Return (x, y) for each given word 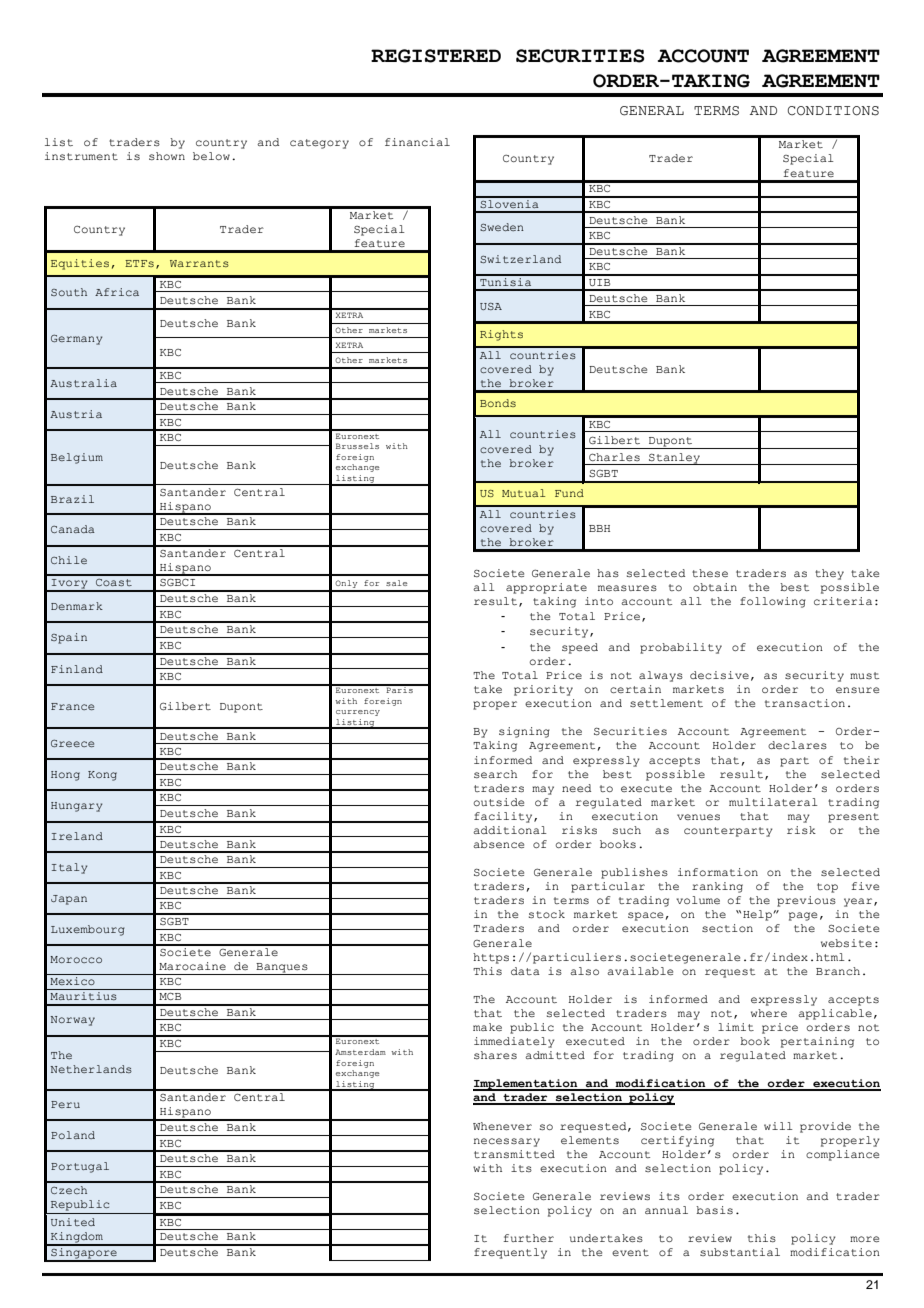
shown (167, 156)
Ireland (77, 836)
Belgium (77, 458)
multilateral (773, 802)
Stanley (675, 459)
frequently (510, 1253)
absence (498, 844)
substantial (740, 1252)
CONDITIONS (833, 111)
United (73, 1222)
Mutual (523, 493)
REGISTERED (436, 56)
